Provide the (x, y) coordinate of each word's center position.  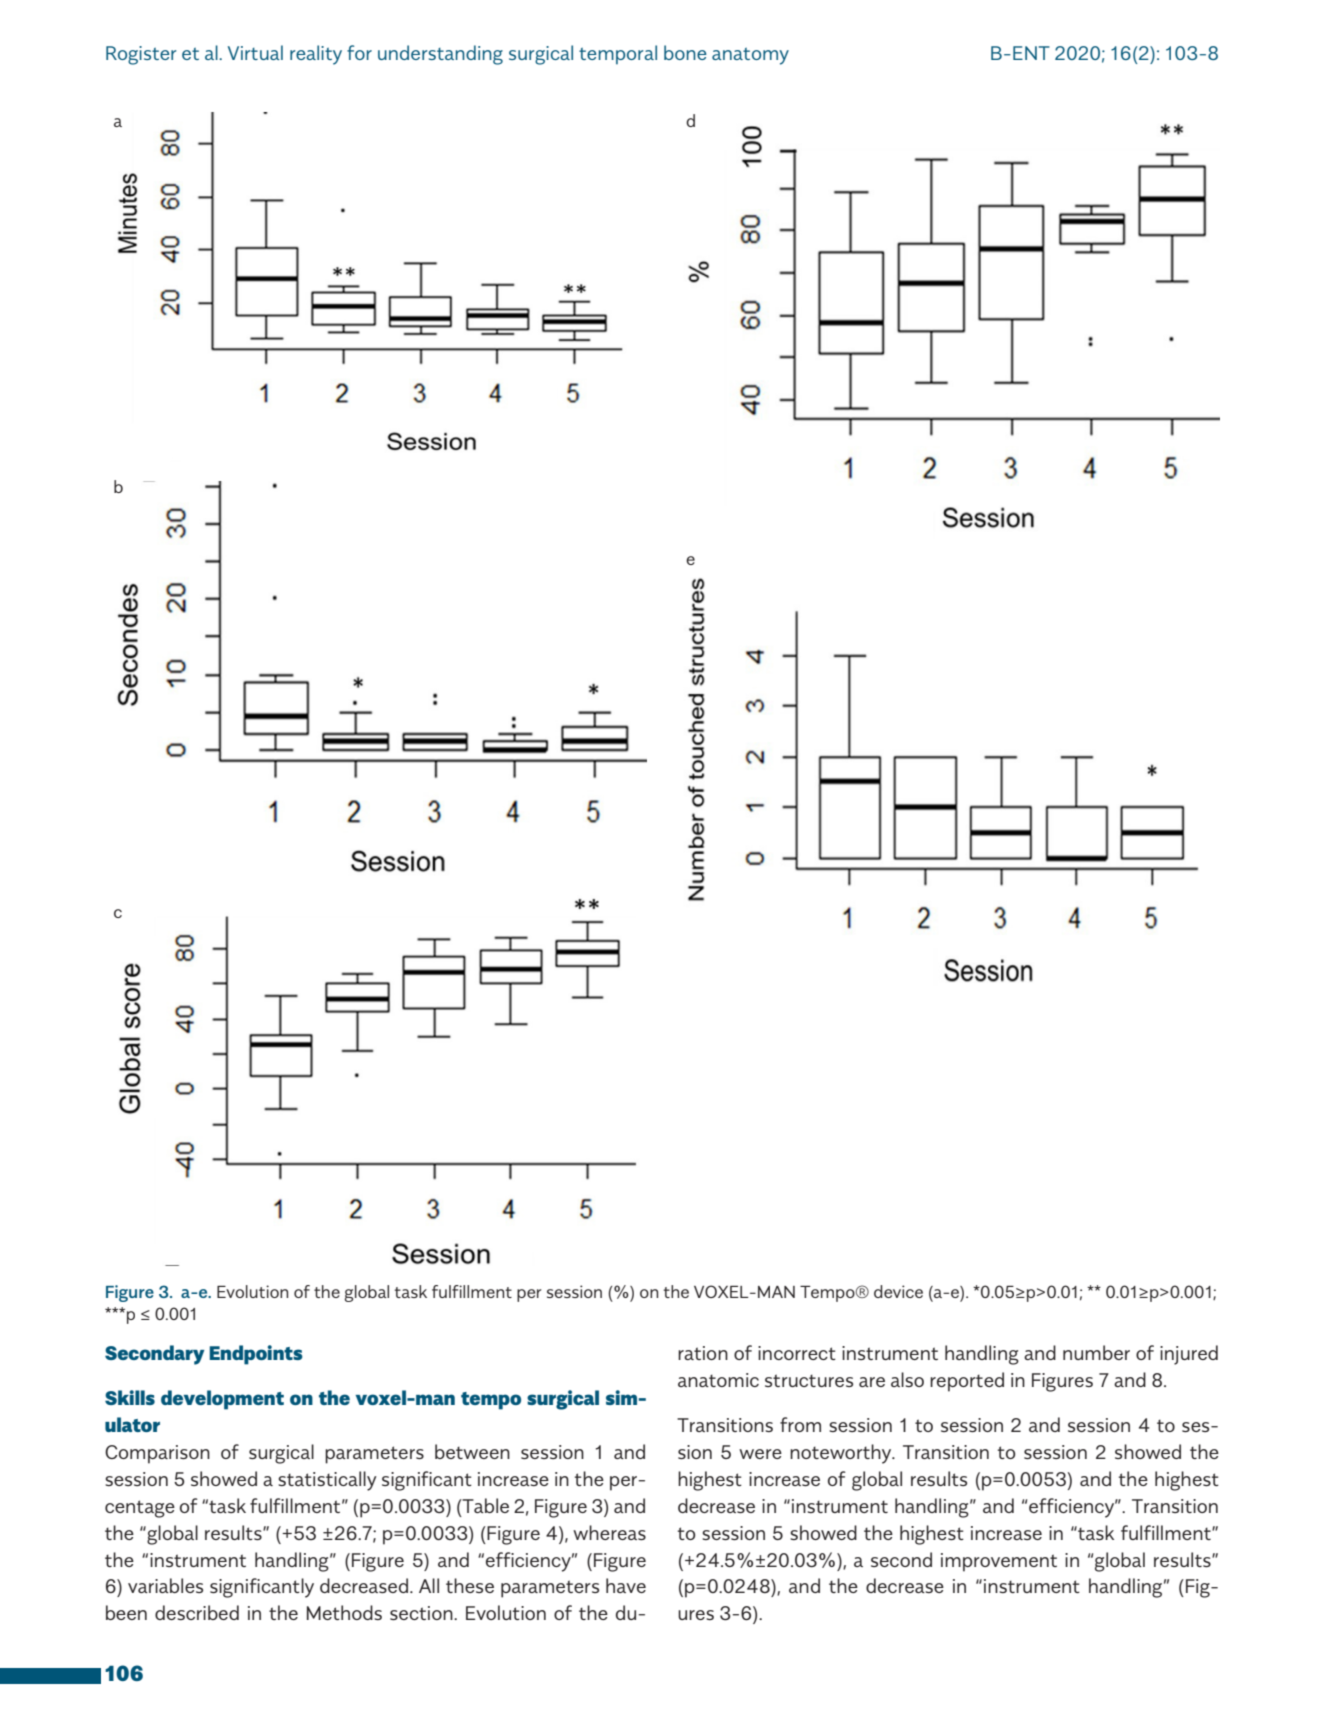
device (898, 1291)
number (1096, 1352)
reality (316, 55)
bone (685, 52)
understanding (440, 55)
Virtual (255, 52)
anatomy (750, 56)
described (197, 1612)
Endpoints (256, 1355)
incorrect (797, 1353)
